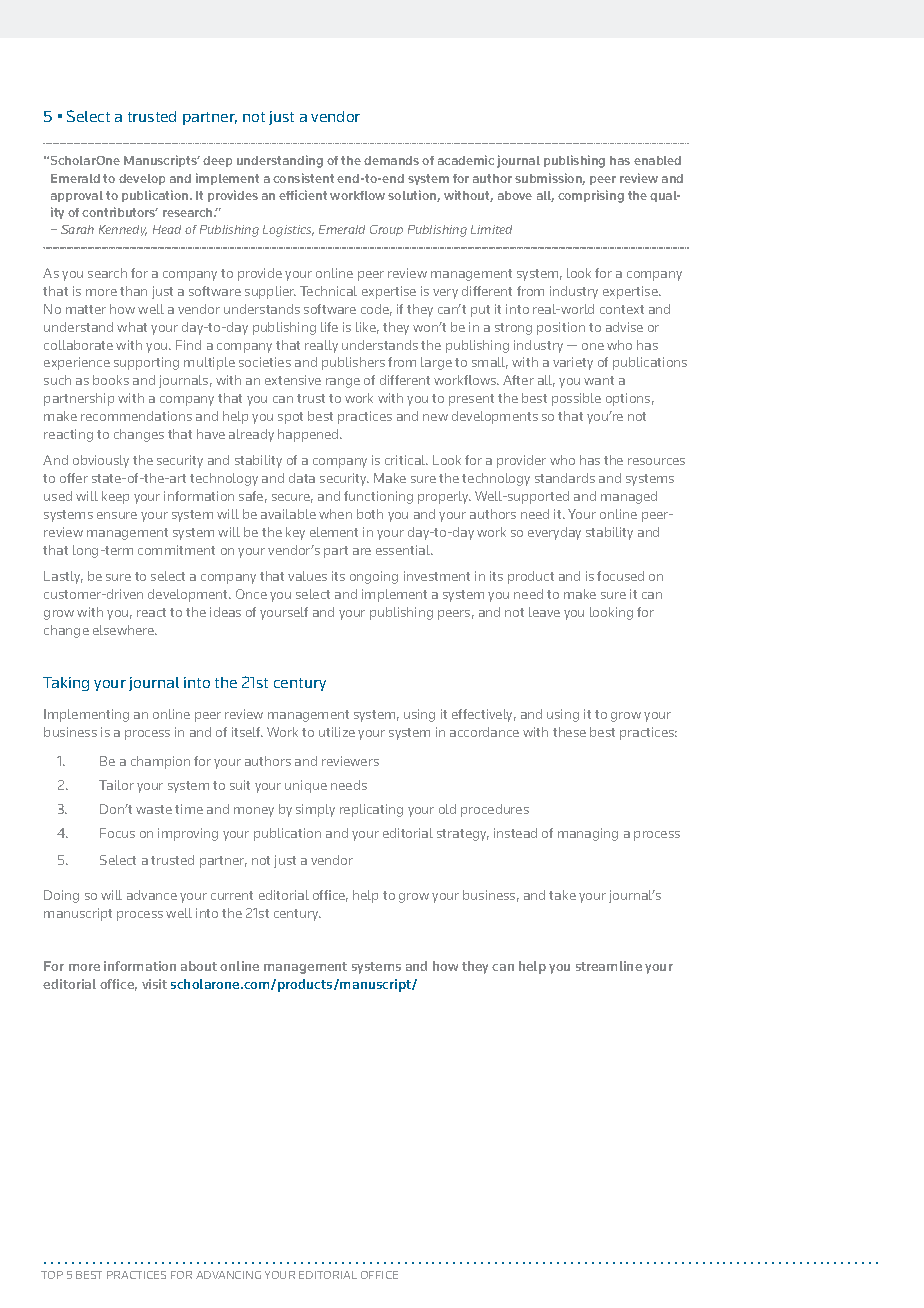  What do you see at coordinates (591, 196) in the screenshot?
I see `comprising` at bounding box center [591, 196].
